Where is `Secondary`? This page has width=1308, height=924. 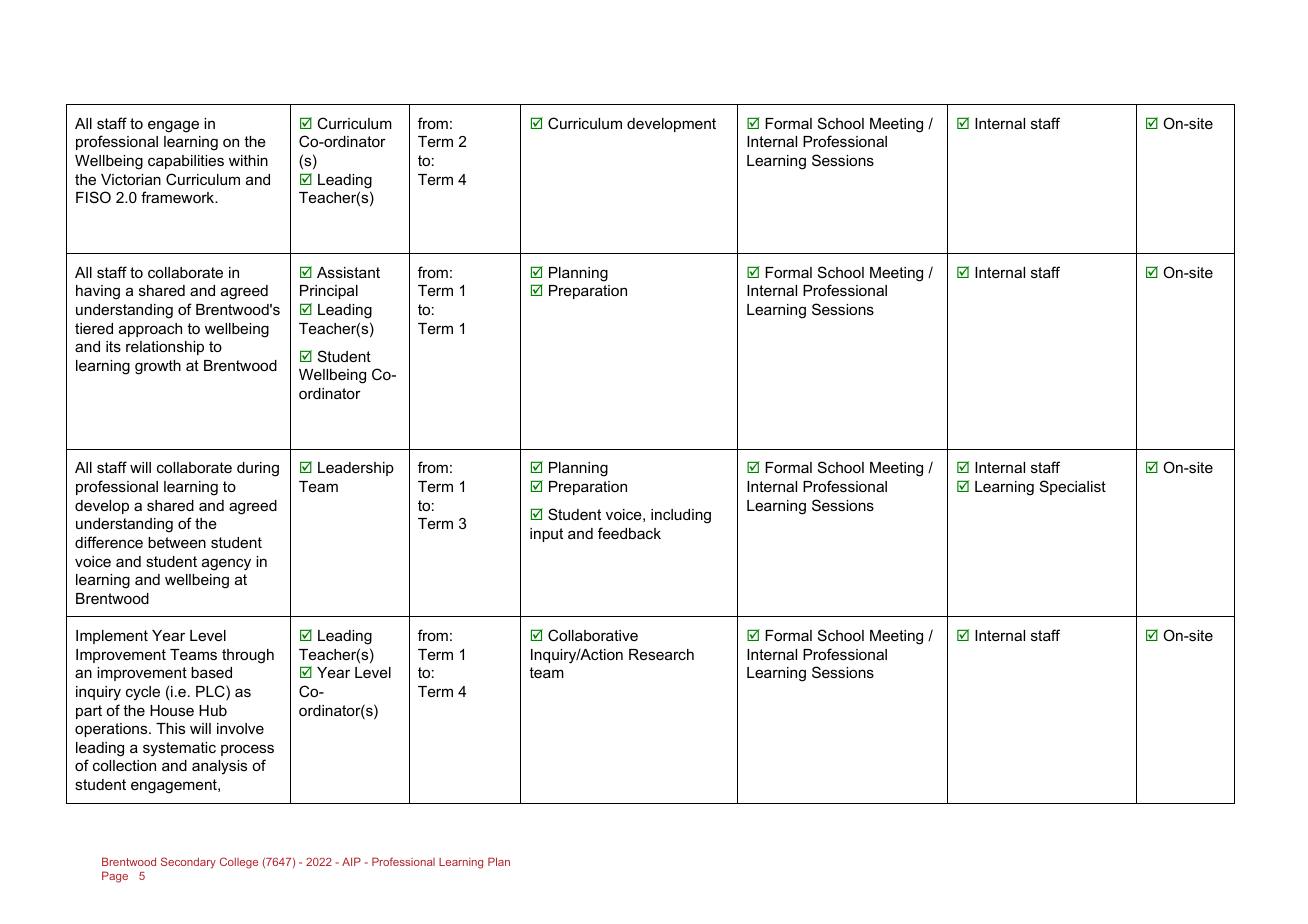
Secondary is located at coordinates (188, 863).
